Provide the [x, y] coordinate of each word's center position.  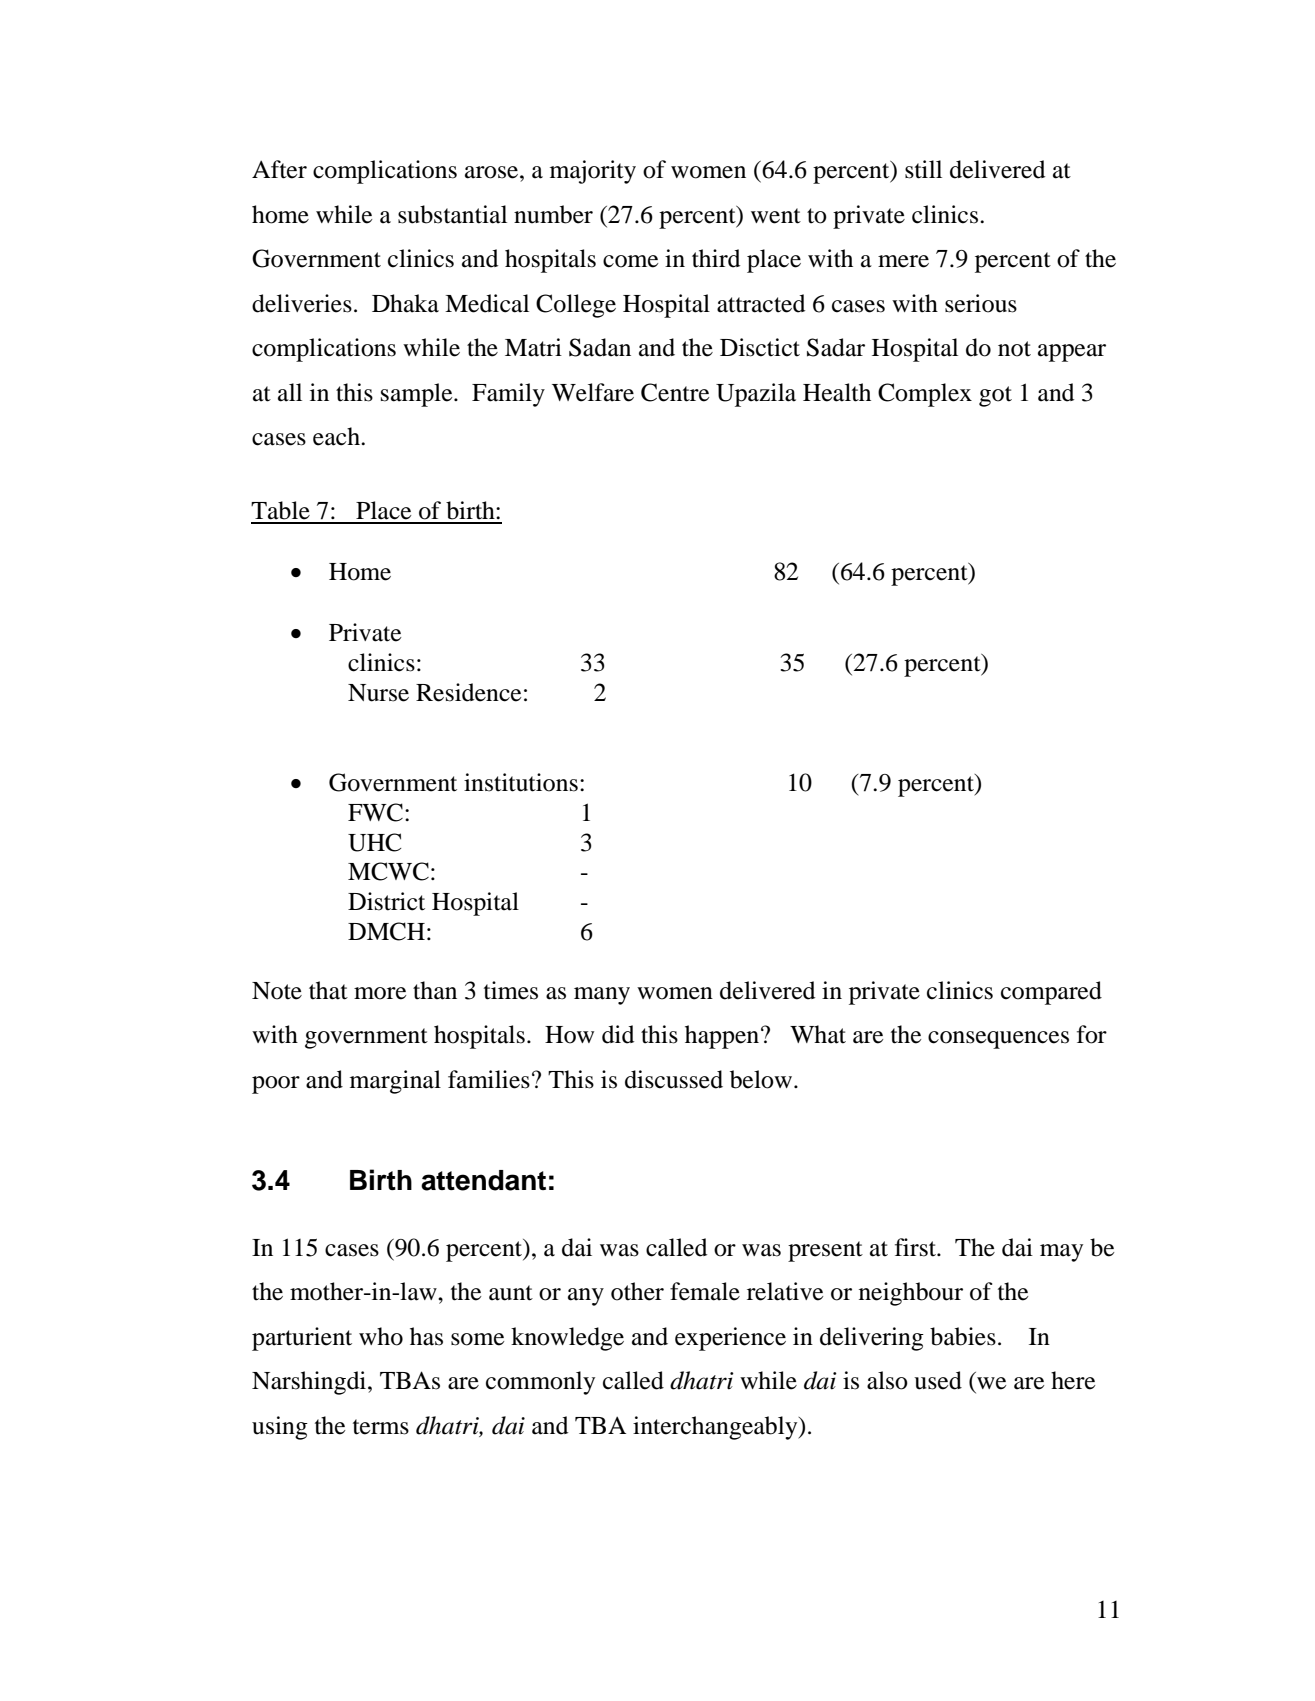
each [337, 436]
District [386, 901]
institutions [521, 782]
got [995, 396]
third [716, 258]
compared [1051, 993]
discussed [674, 1079]
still [923, 169]
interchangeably [716, 1428]
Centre [675, 392]
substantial [452, 214]
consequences [998, 1040]
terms [381, 1427]
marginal [395, 1082]
